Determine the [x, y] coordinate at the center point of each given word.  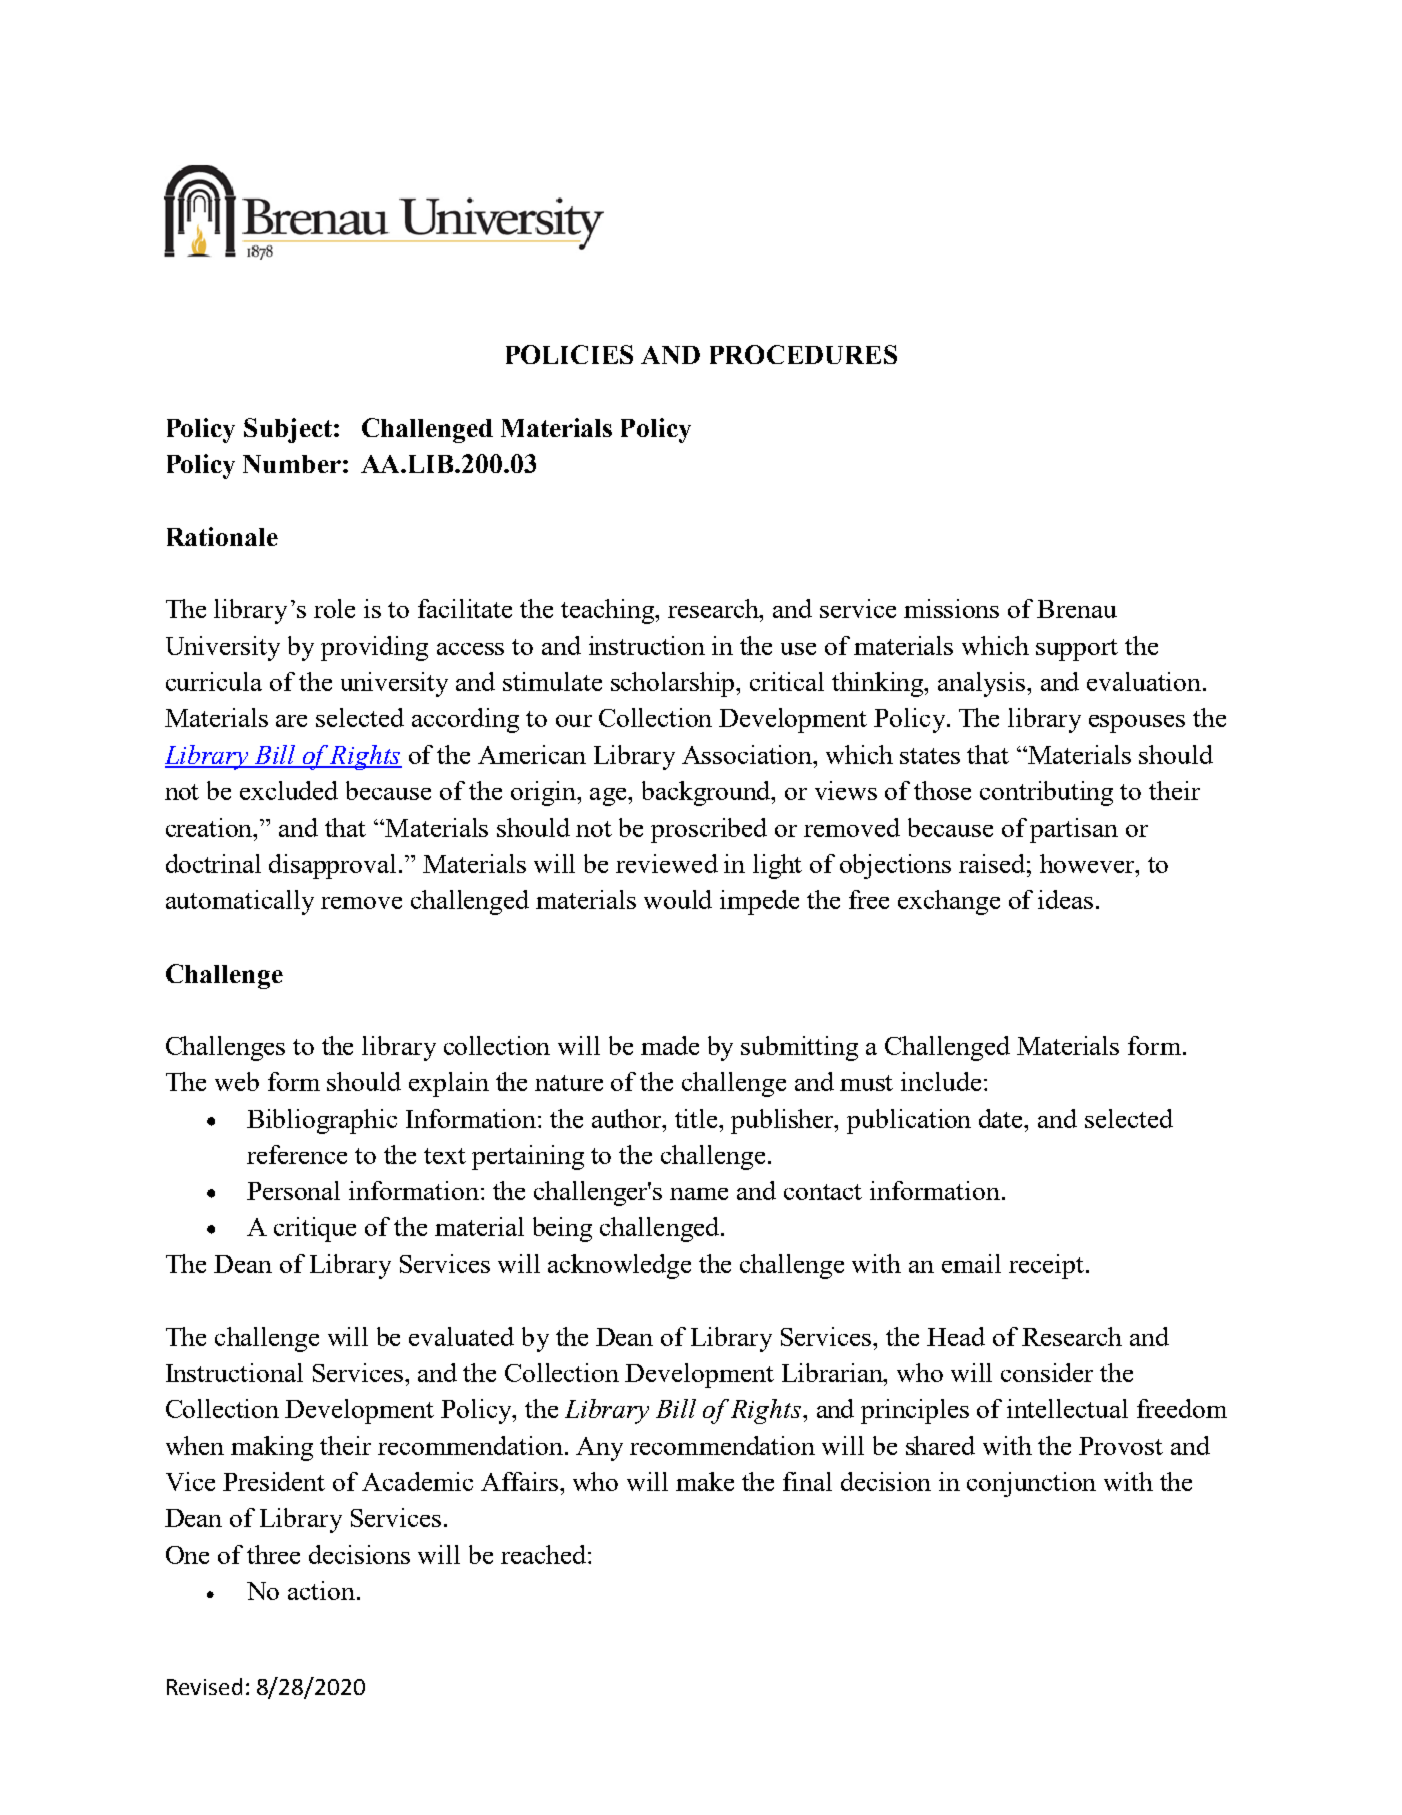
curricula [214, 681]
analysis [983, 684]
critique [315, 1229]
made [670, 1045]
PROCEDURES [803, 354]
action [321, 1590]
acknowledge [619, 1266]
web [237, 1081]
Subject [288, 430]
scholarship [674, 684]
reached [545, 1554]
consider [1047, 1372]
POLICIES [569, 354]
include [941, 1081]
